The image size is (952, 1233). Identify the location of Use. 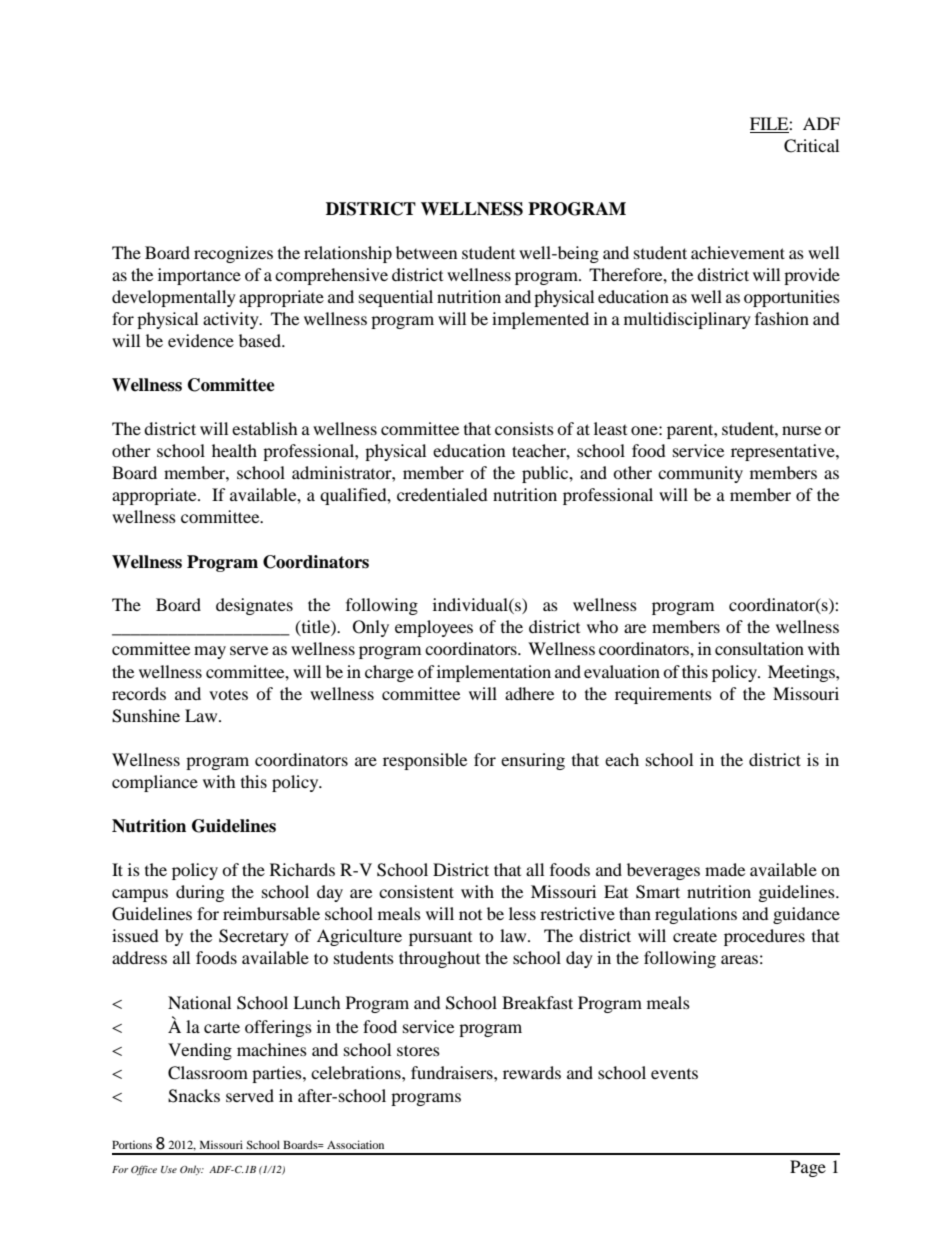
(169, 1169).
